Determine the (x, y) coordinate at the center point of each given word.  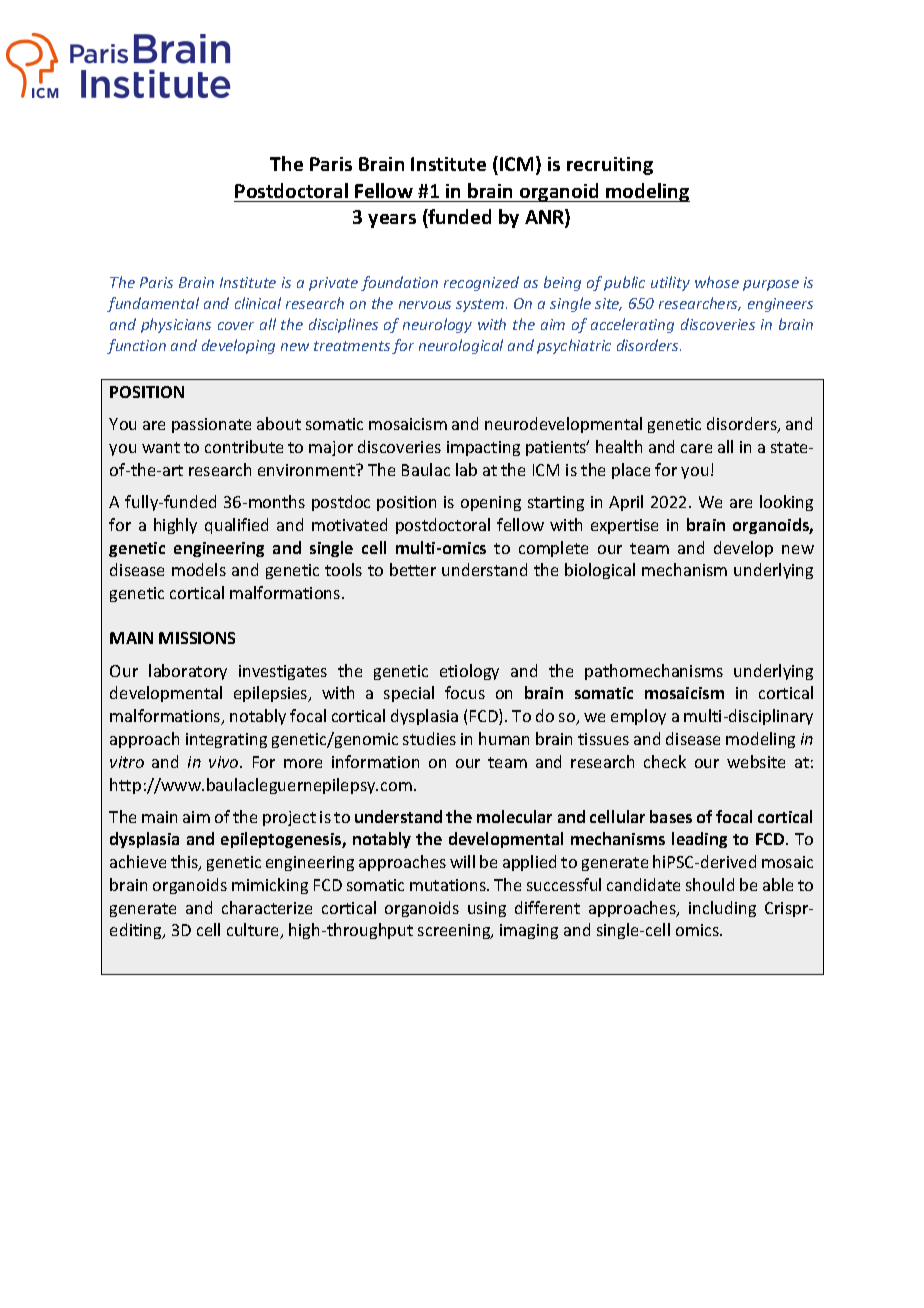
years (392, 221)
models (199, 569)
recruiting (610, 166)
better (413, 569)
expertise (624, 526)
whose (717, 282)
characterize (267, 907)
